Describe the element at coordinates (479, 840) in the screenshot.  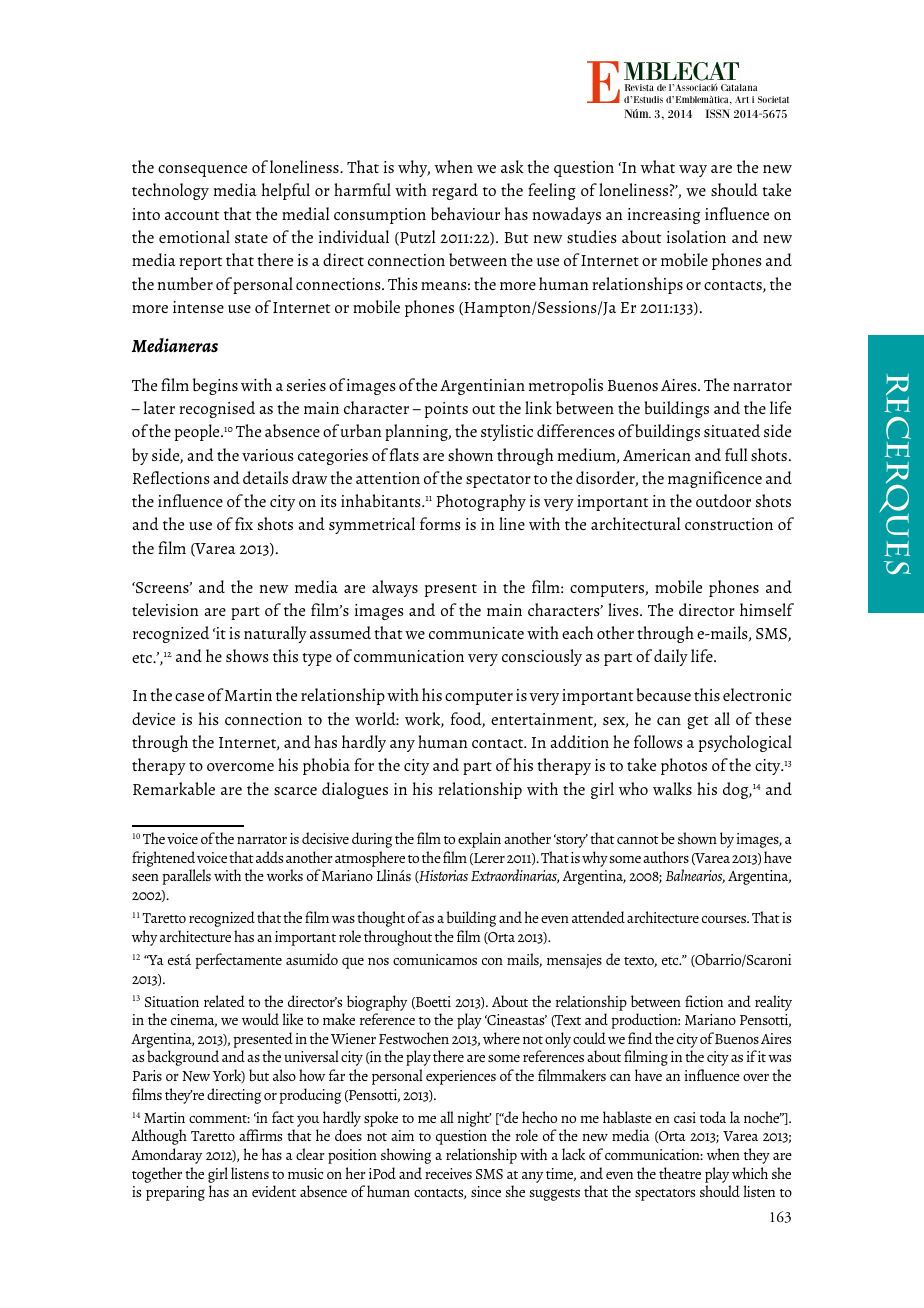
I see `explain` at that location.
